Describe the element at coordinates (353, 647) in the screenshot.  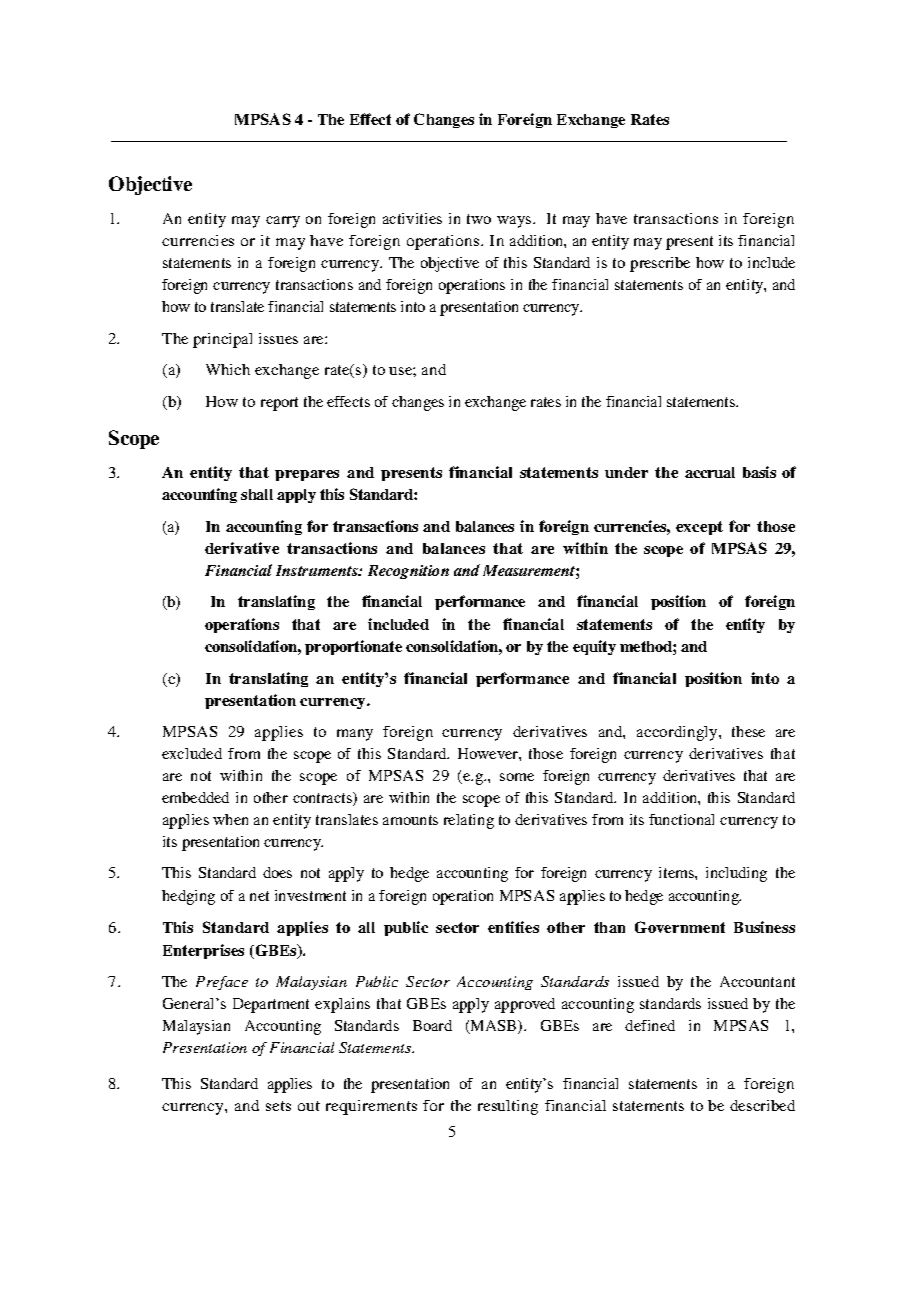
I see `proportionate` at that location.
